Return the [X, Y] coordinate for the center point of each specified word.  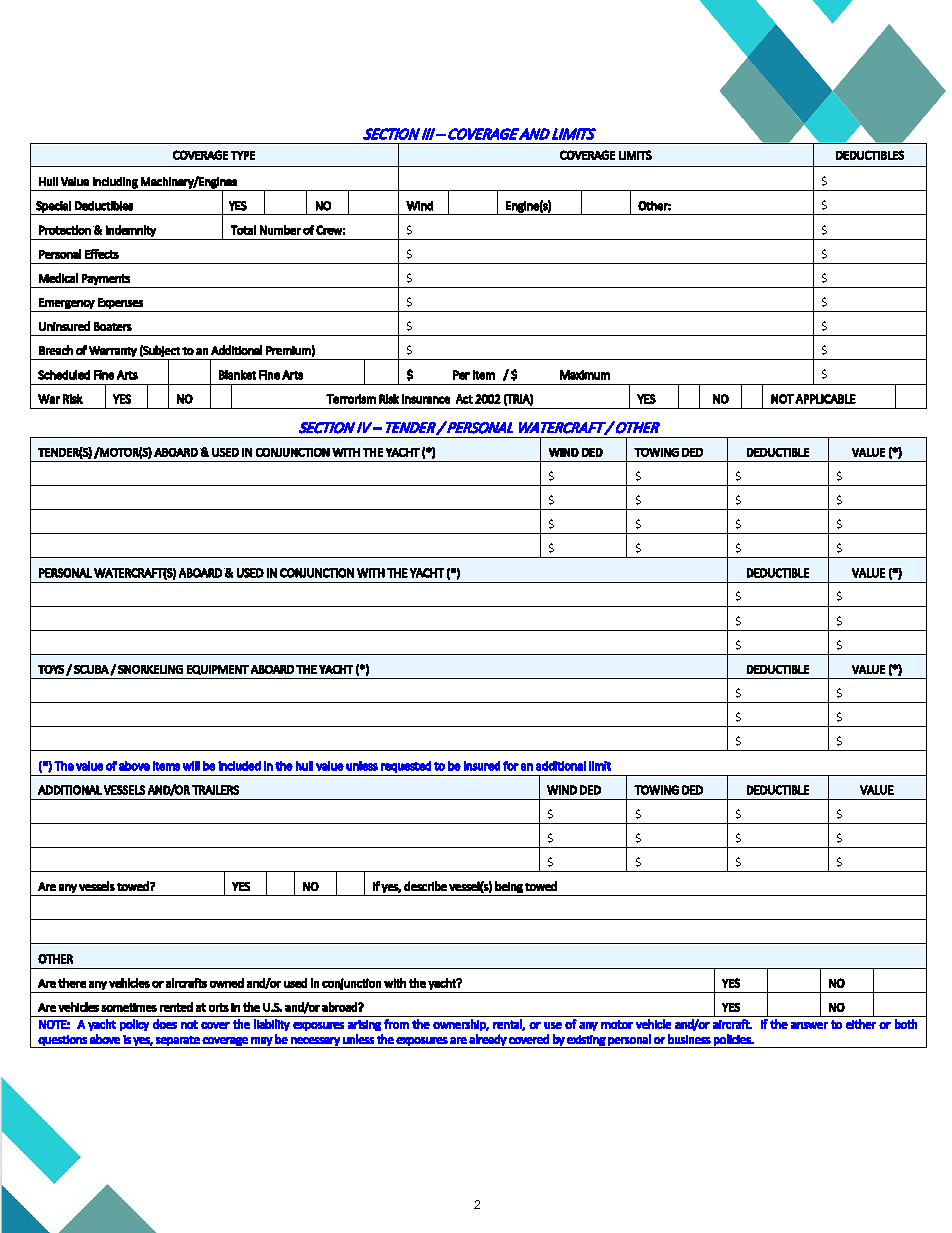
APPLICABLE [825, 399]
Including [115, 183]
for [511, 766]
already [488, 1041]
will [191, 766]
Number [280, 230]
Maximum [585, 375]
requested [406, 767]
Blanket [237, 375]
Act [464, 399]
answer [809, 1025]
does [165, 1024]
